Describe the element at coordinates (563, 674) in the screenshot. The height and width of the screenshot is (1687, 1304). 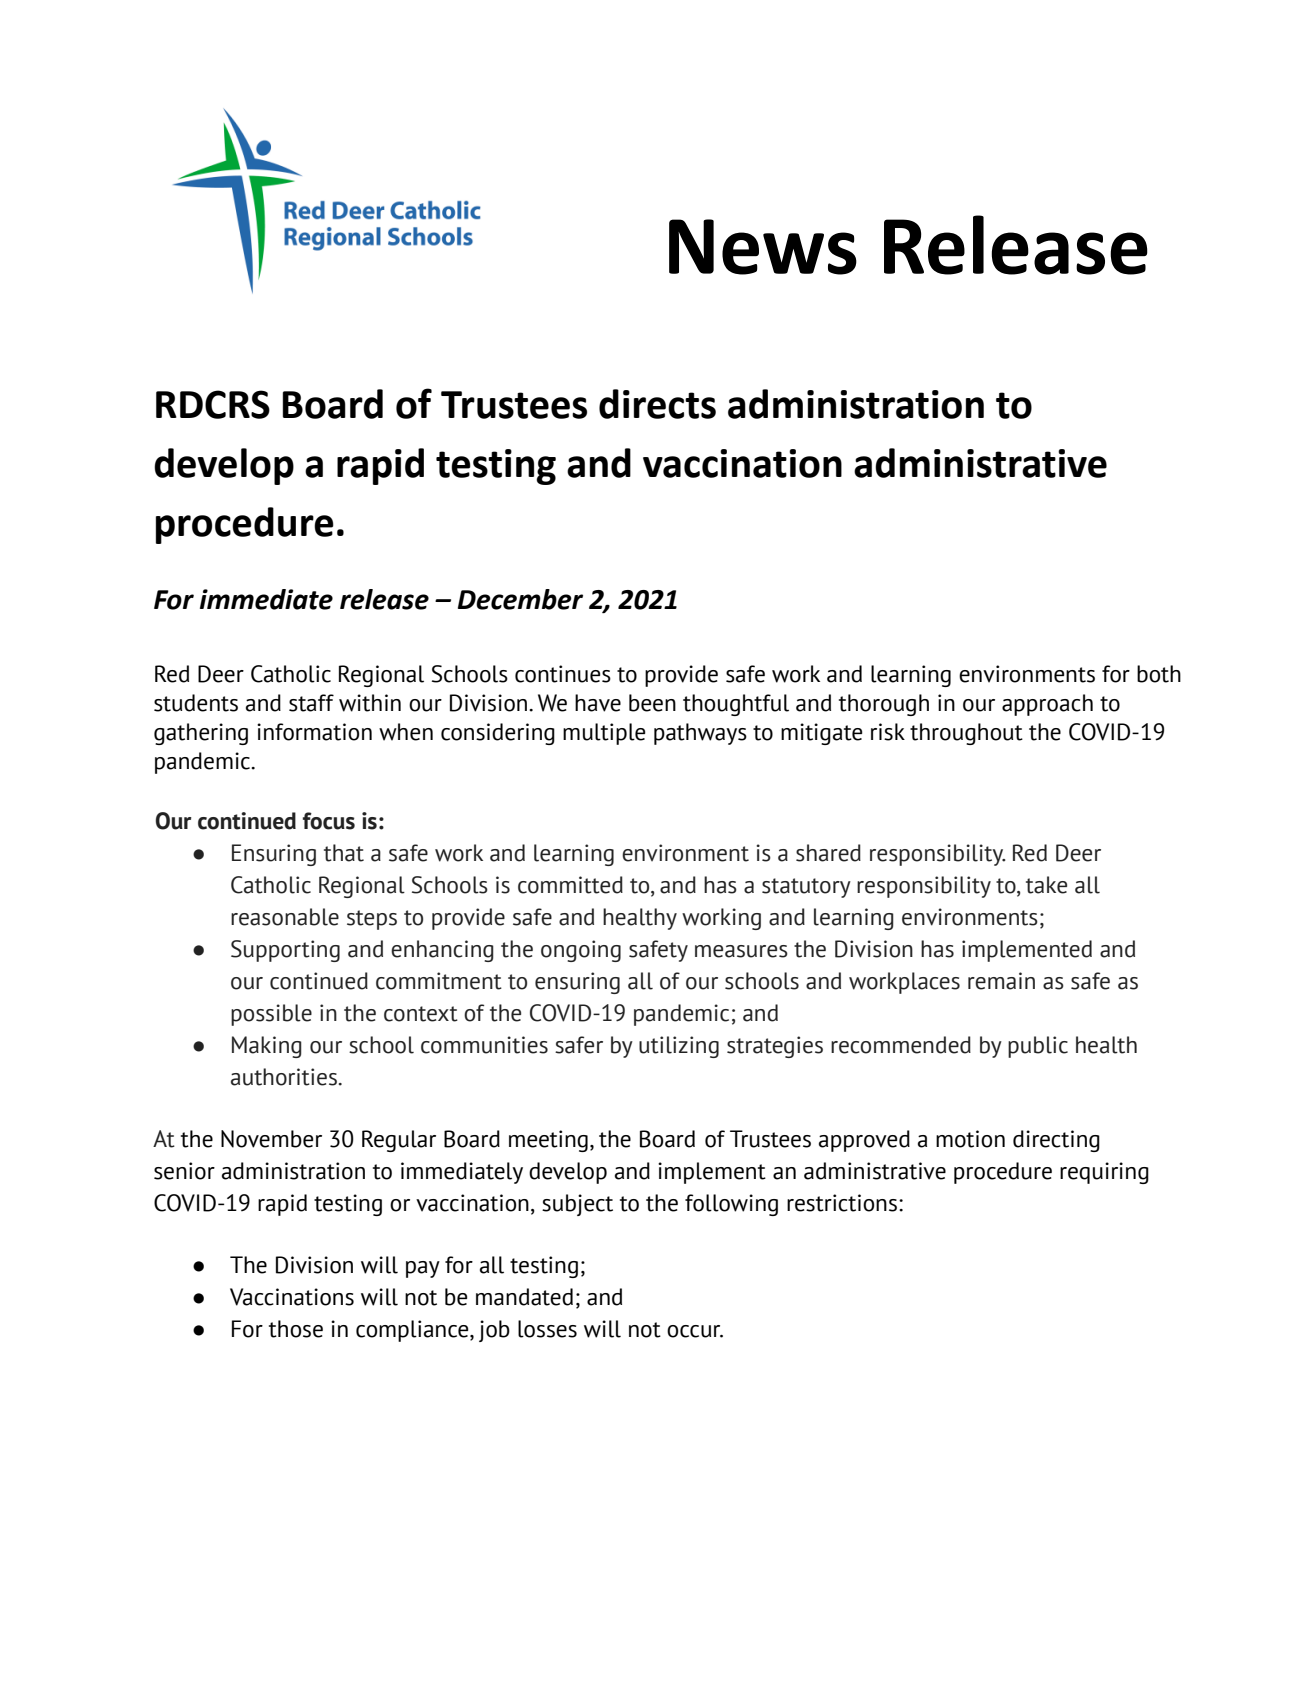
I see `continues` at that location.
